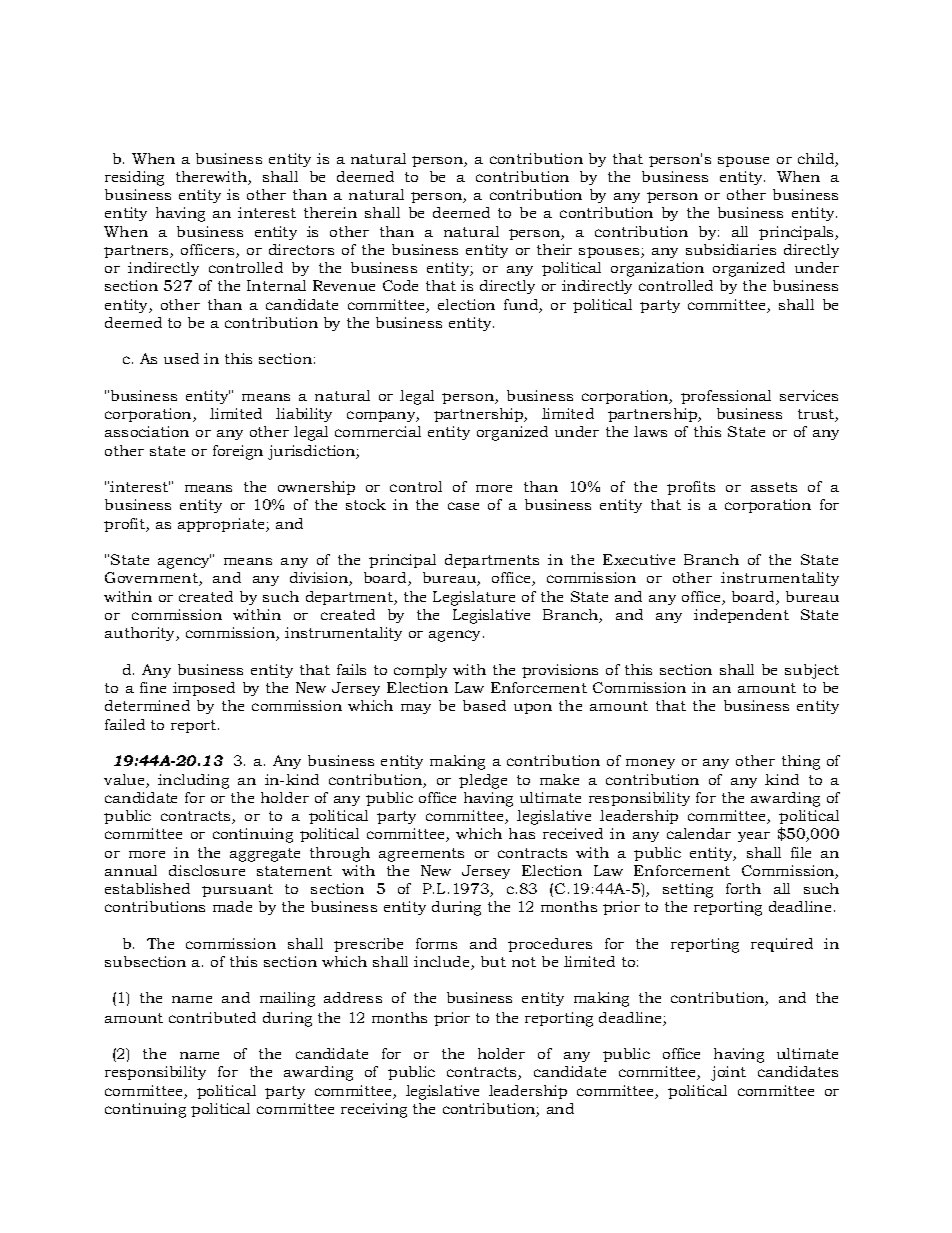 This screenshot has height=1233, width=952. I want to click on imposed, so click(204, 689).
